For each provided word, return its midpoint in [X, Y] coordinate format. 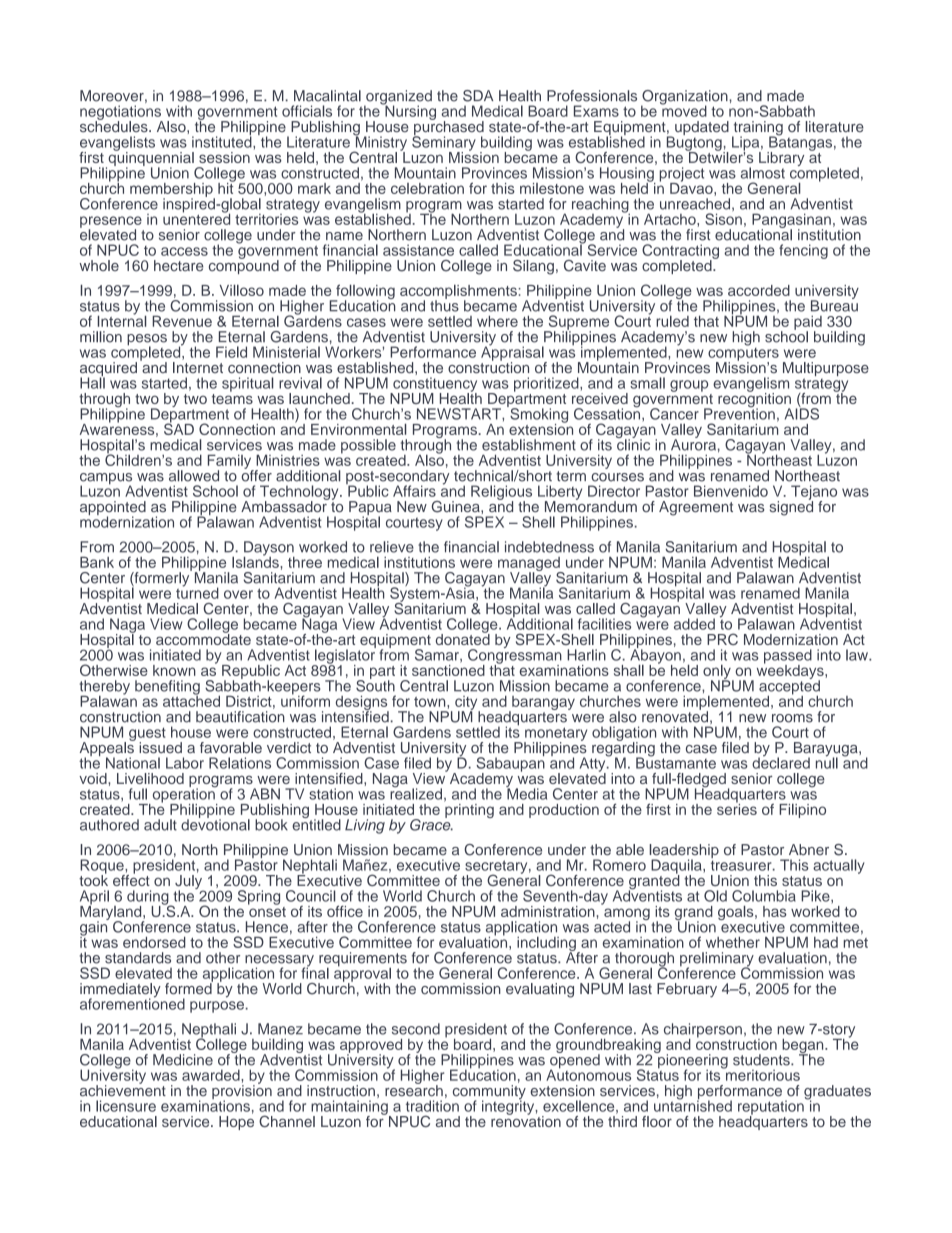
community [489, 1093]
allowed [194, 476]
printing [469, 809]
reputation [772, 1107]
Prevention [739, 413]
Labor [185, 763]
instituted [223, 141]
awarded [212, 1075]
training [757, 129]
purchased [448, 128]
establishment [529, 445]
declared [781, 762]
